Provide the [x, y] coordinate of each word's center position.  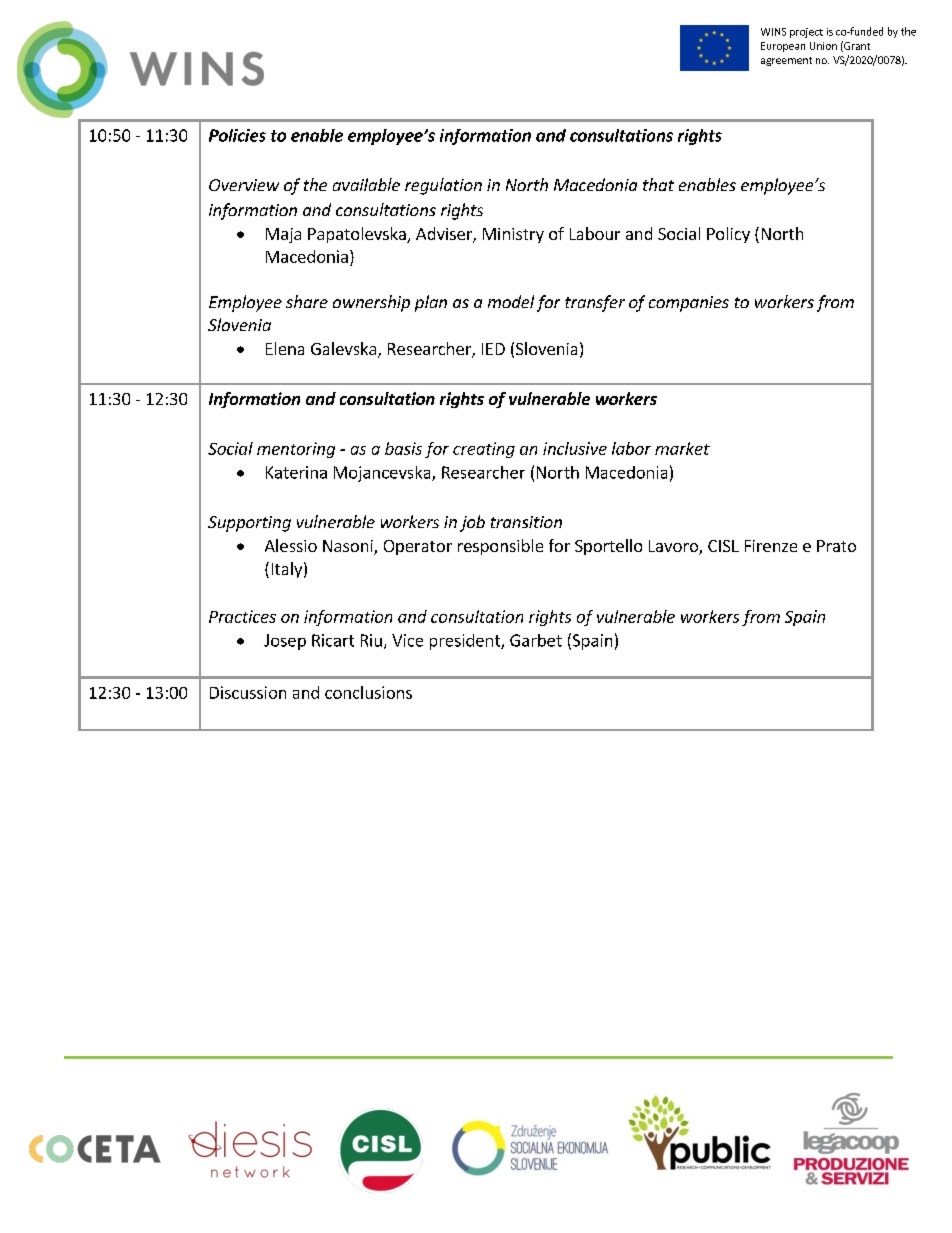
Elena [285, 348]
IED [493, 349]
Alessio [291, 545]
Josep [285, 642]
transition [526, 522]
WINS [773, 32]
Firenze [771, 546]
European [783, 47]
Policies [237, 135]
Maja [283, 235]
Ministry [513, 235]
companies [689, 304]
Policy [728, 235]
